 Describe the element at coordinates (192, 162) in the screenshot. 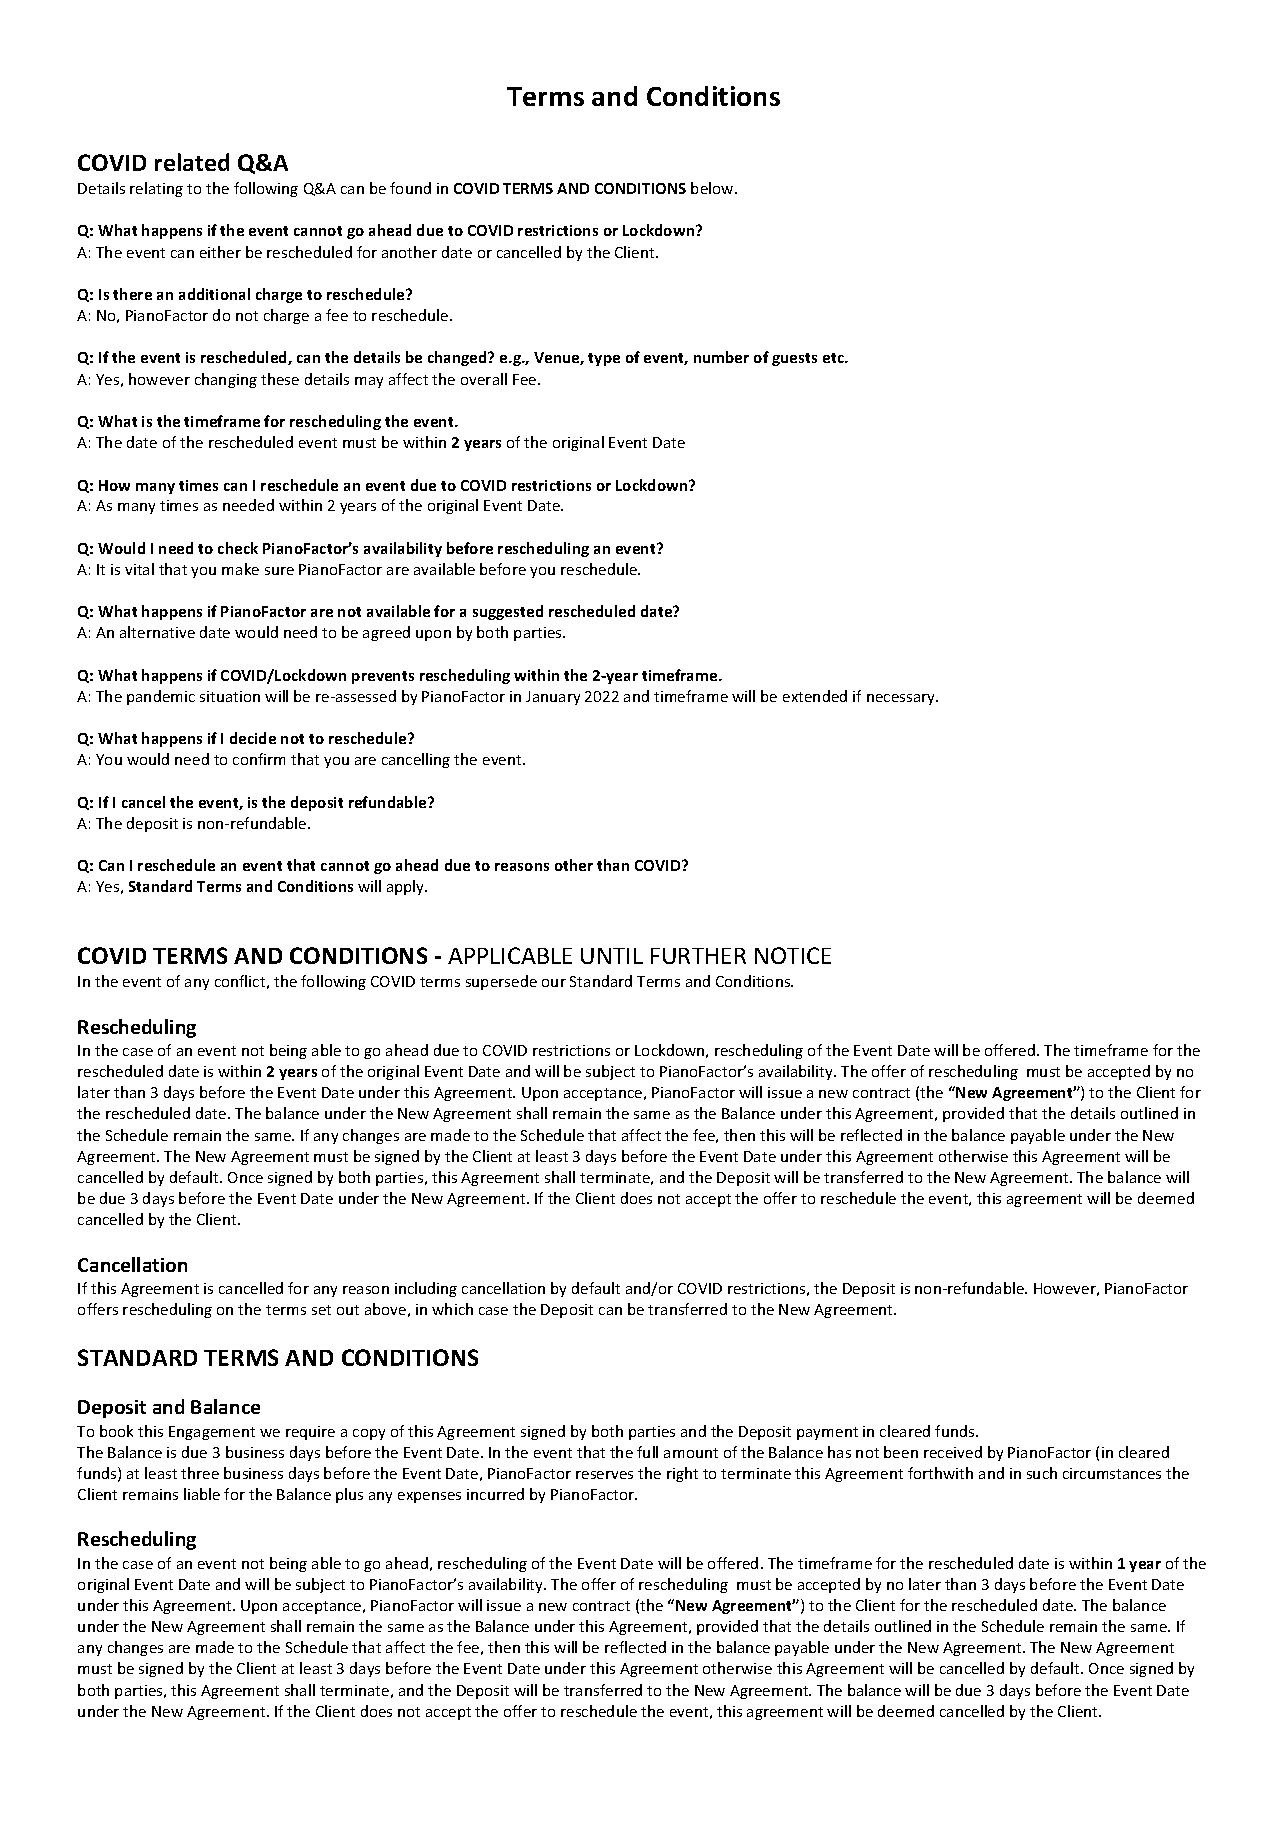

I see `related` at that location.
